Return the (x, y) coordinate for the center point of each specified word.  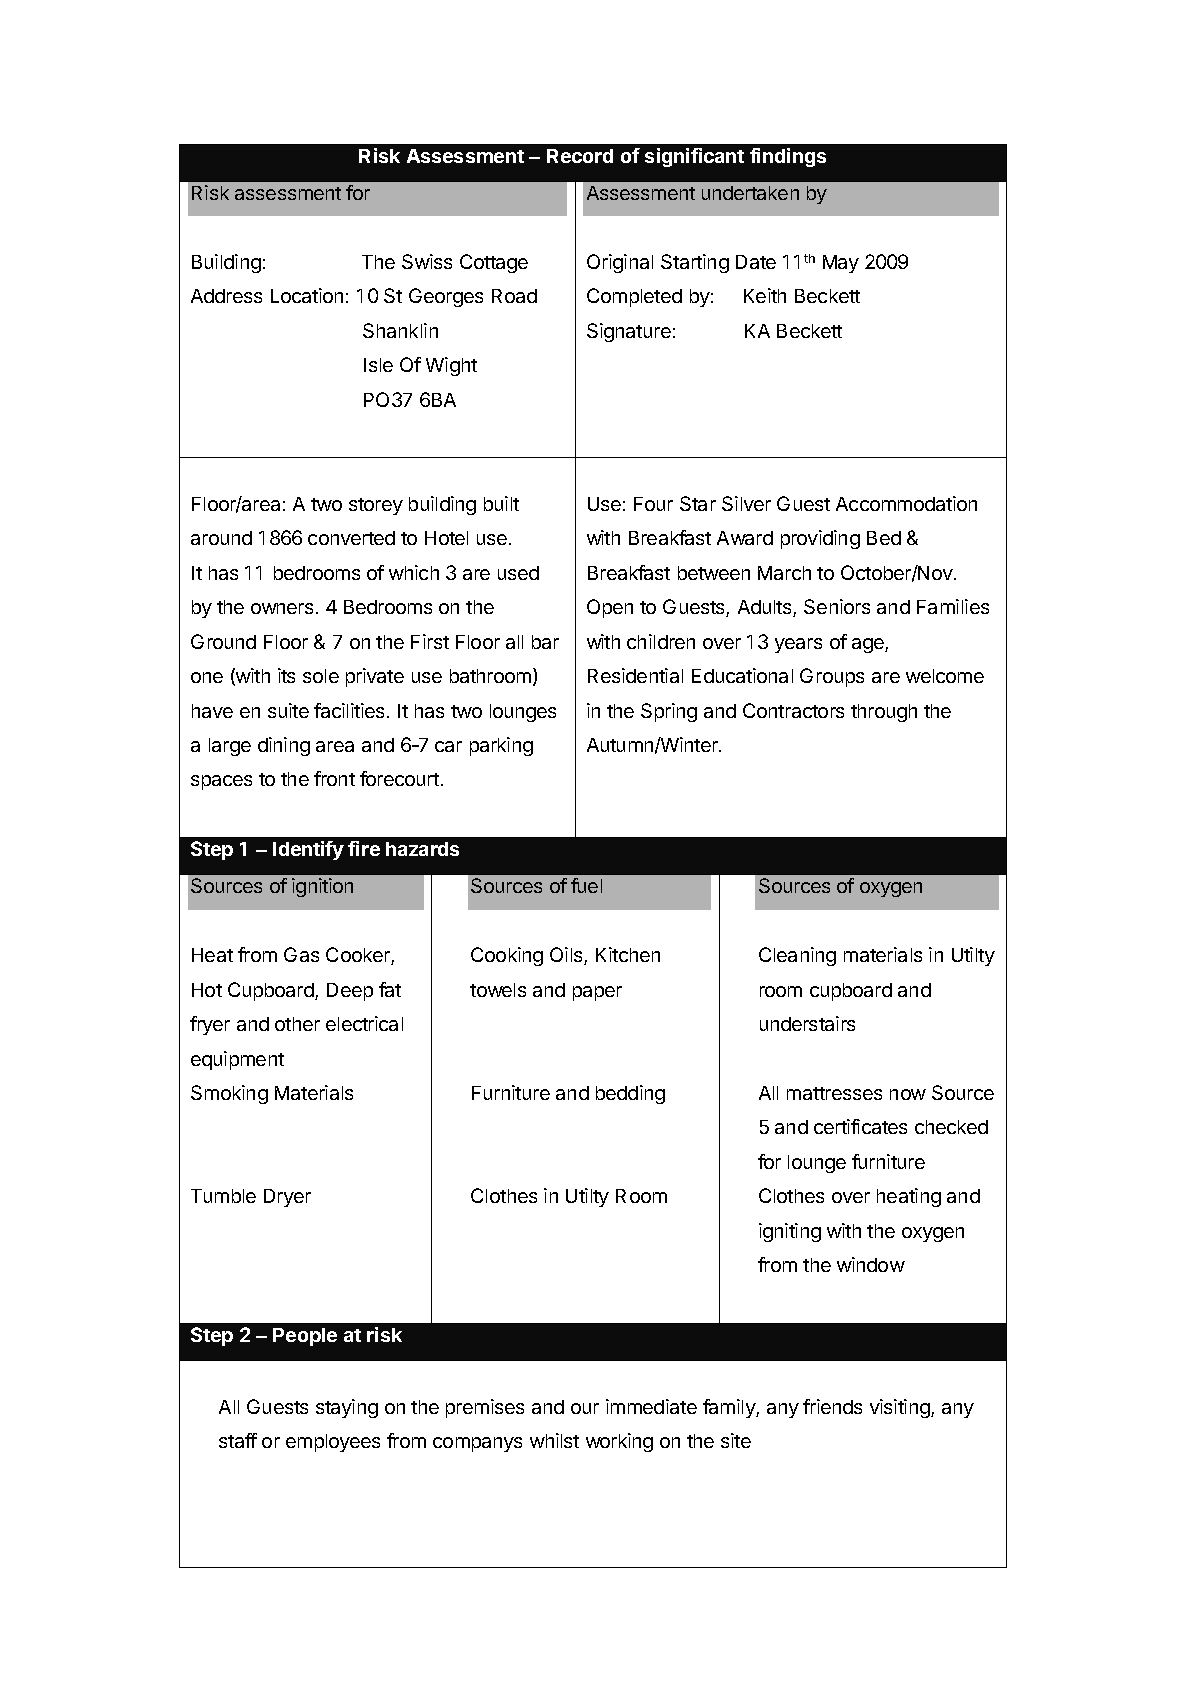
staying (347, 1408)
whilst (554, 1440)
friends (832, 1406)
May (841, 264)
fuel (586, 885)
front (334, 778)
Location (307, 295)
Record (580, 156)
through (884, 713)
